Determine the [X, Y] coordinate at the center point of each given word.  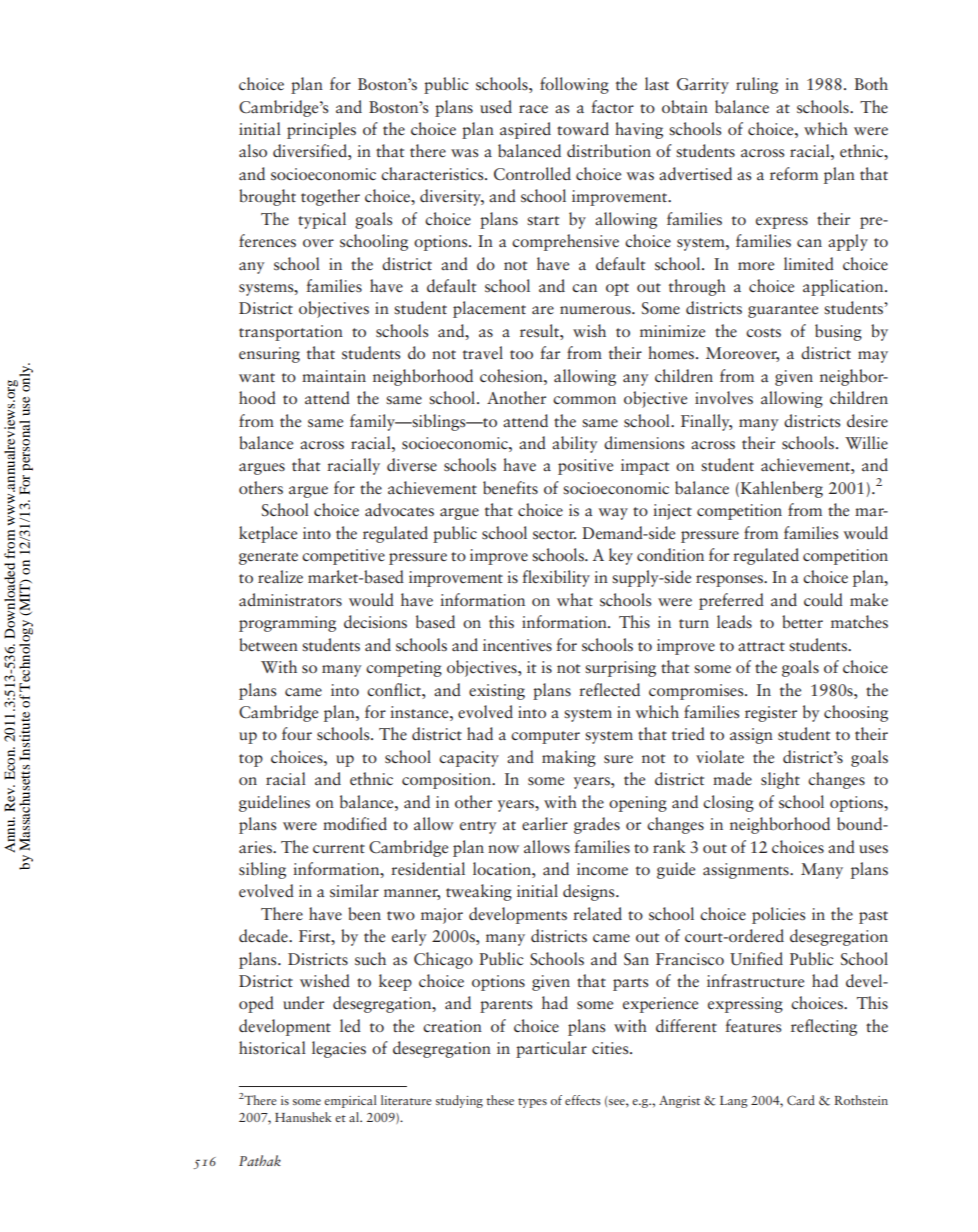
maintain [334, 376]
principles [321, 130]
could [823, 599]
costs [763, 332]
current [339, 848]
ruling [757, 85]
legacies [339, 1049]
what [575, 599]
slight [780, 780]
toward [583, 128]
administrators [290, 600]
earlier [545, 823]
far [550, 352]
